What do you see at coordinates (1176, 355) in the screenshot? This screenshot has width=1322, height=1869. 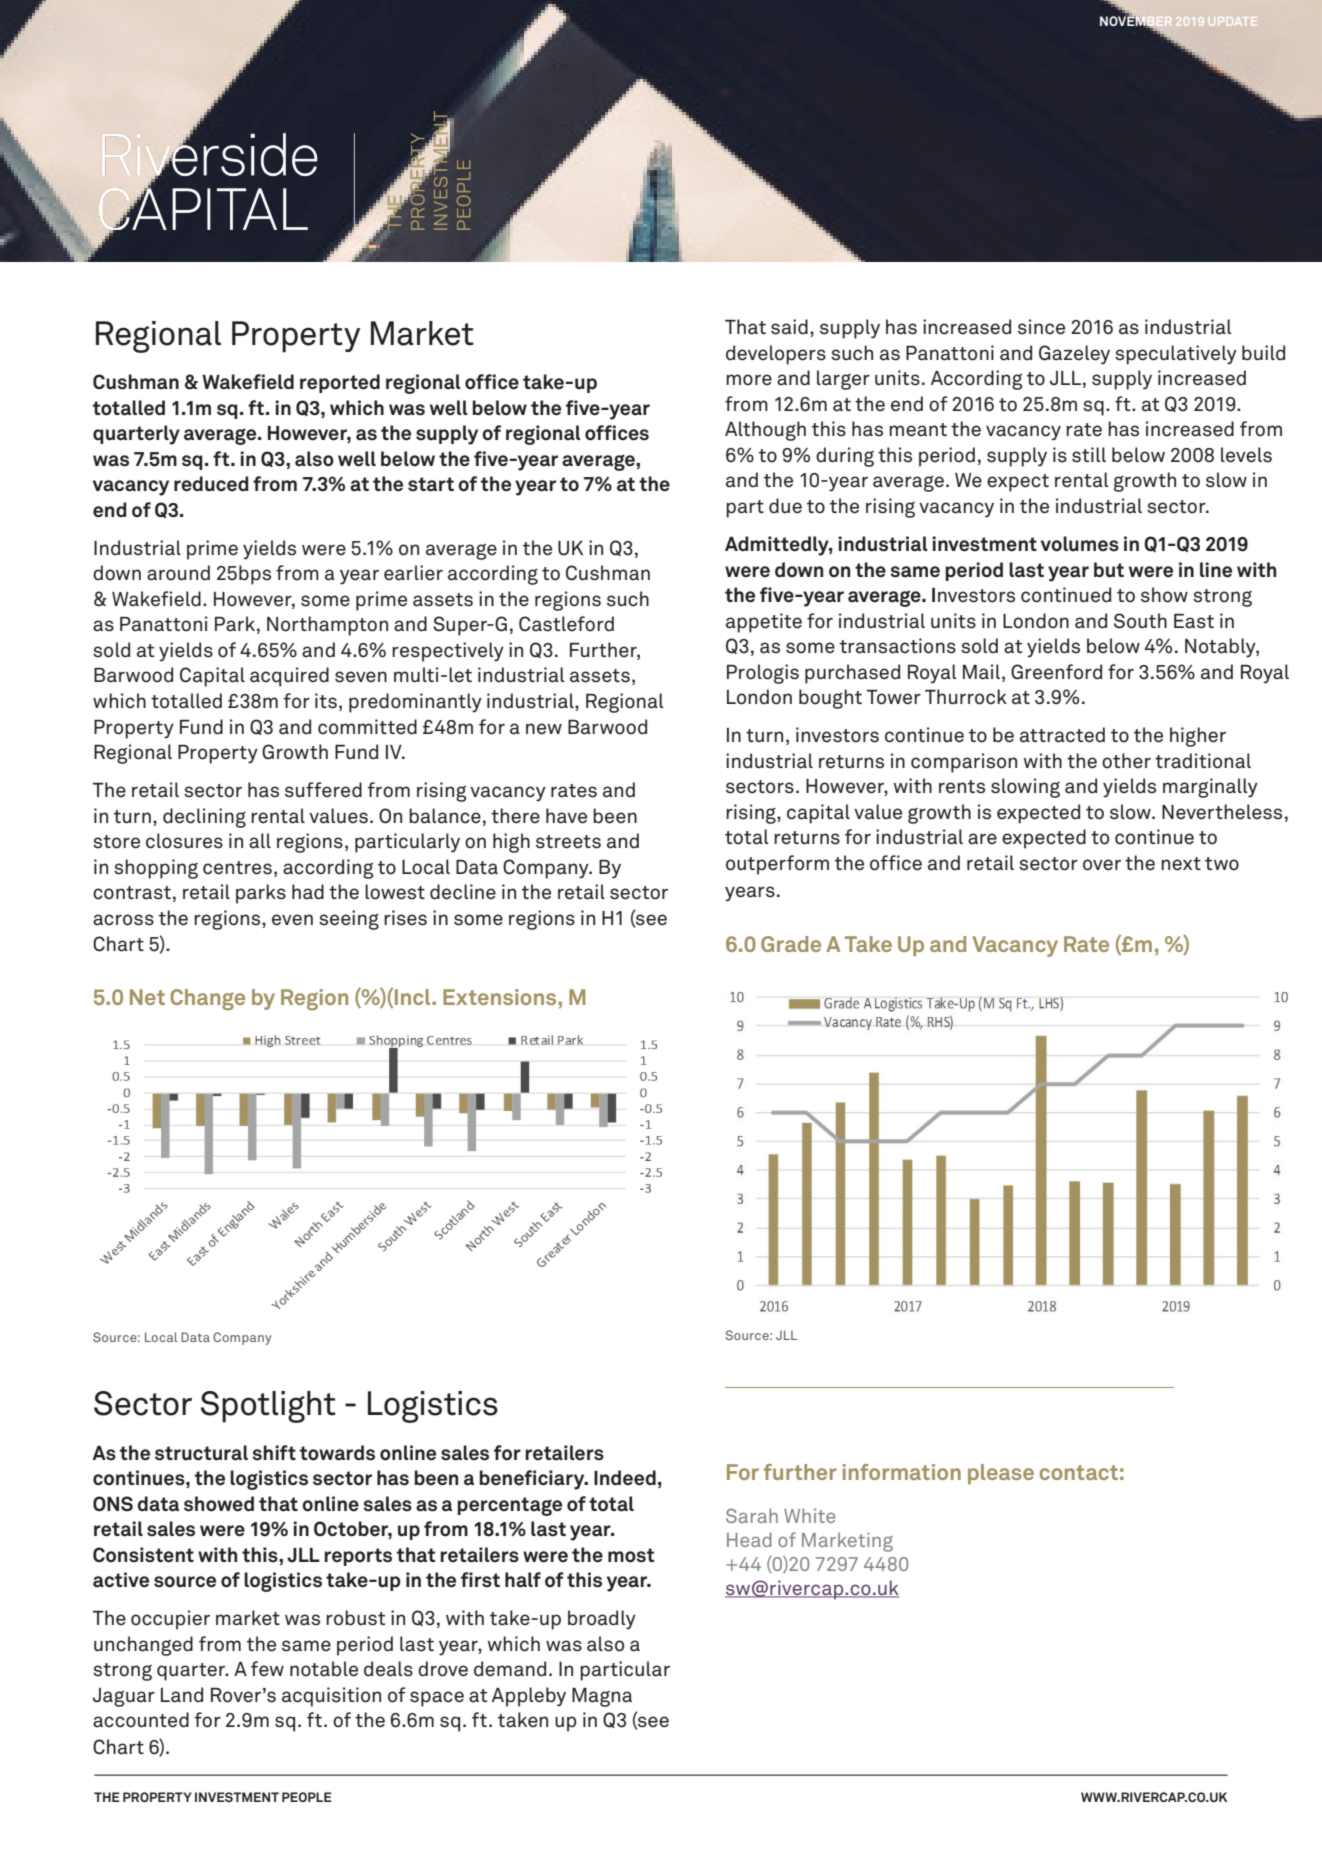 I see `speculatively` at bounding box center [1176, 355].
